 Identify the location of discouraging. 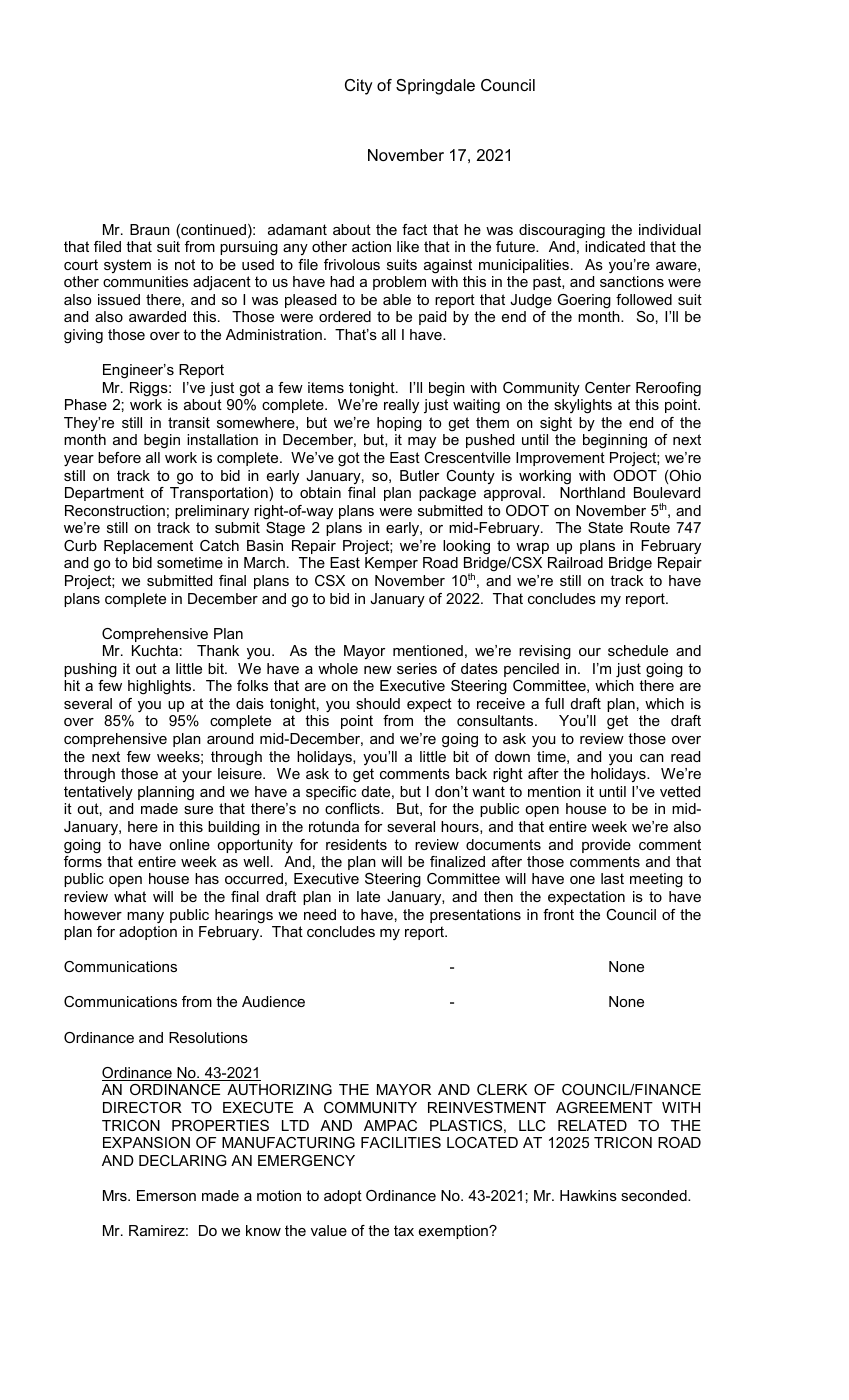
(562, 231).
